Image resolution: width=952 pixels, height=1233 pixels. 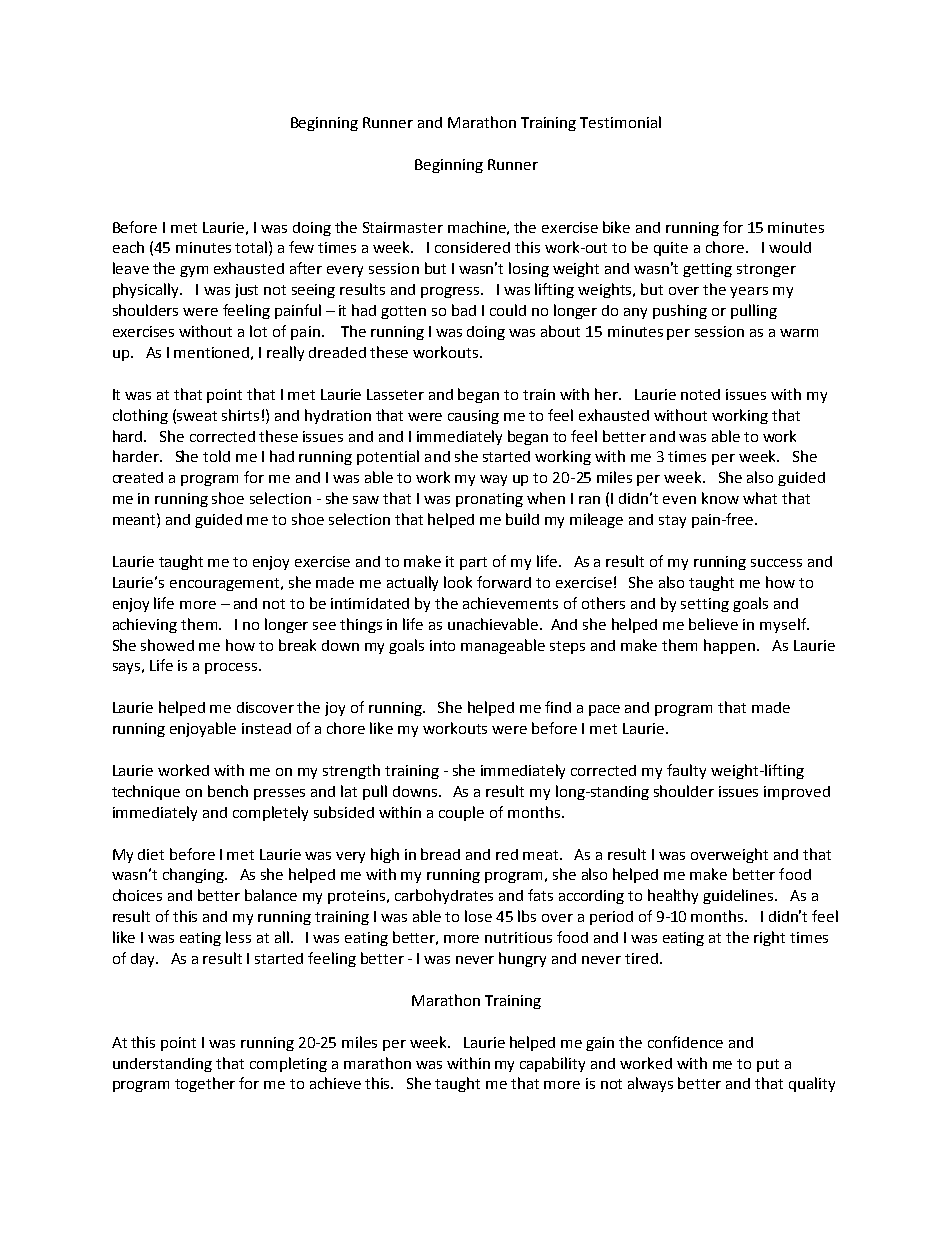 What do you see at coordinates (797, 793) in the screenshot?
I see `improved` at bounding box center [797, 793].
